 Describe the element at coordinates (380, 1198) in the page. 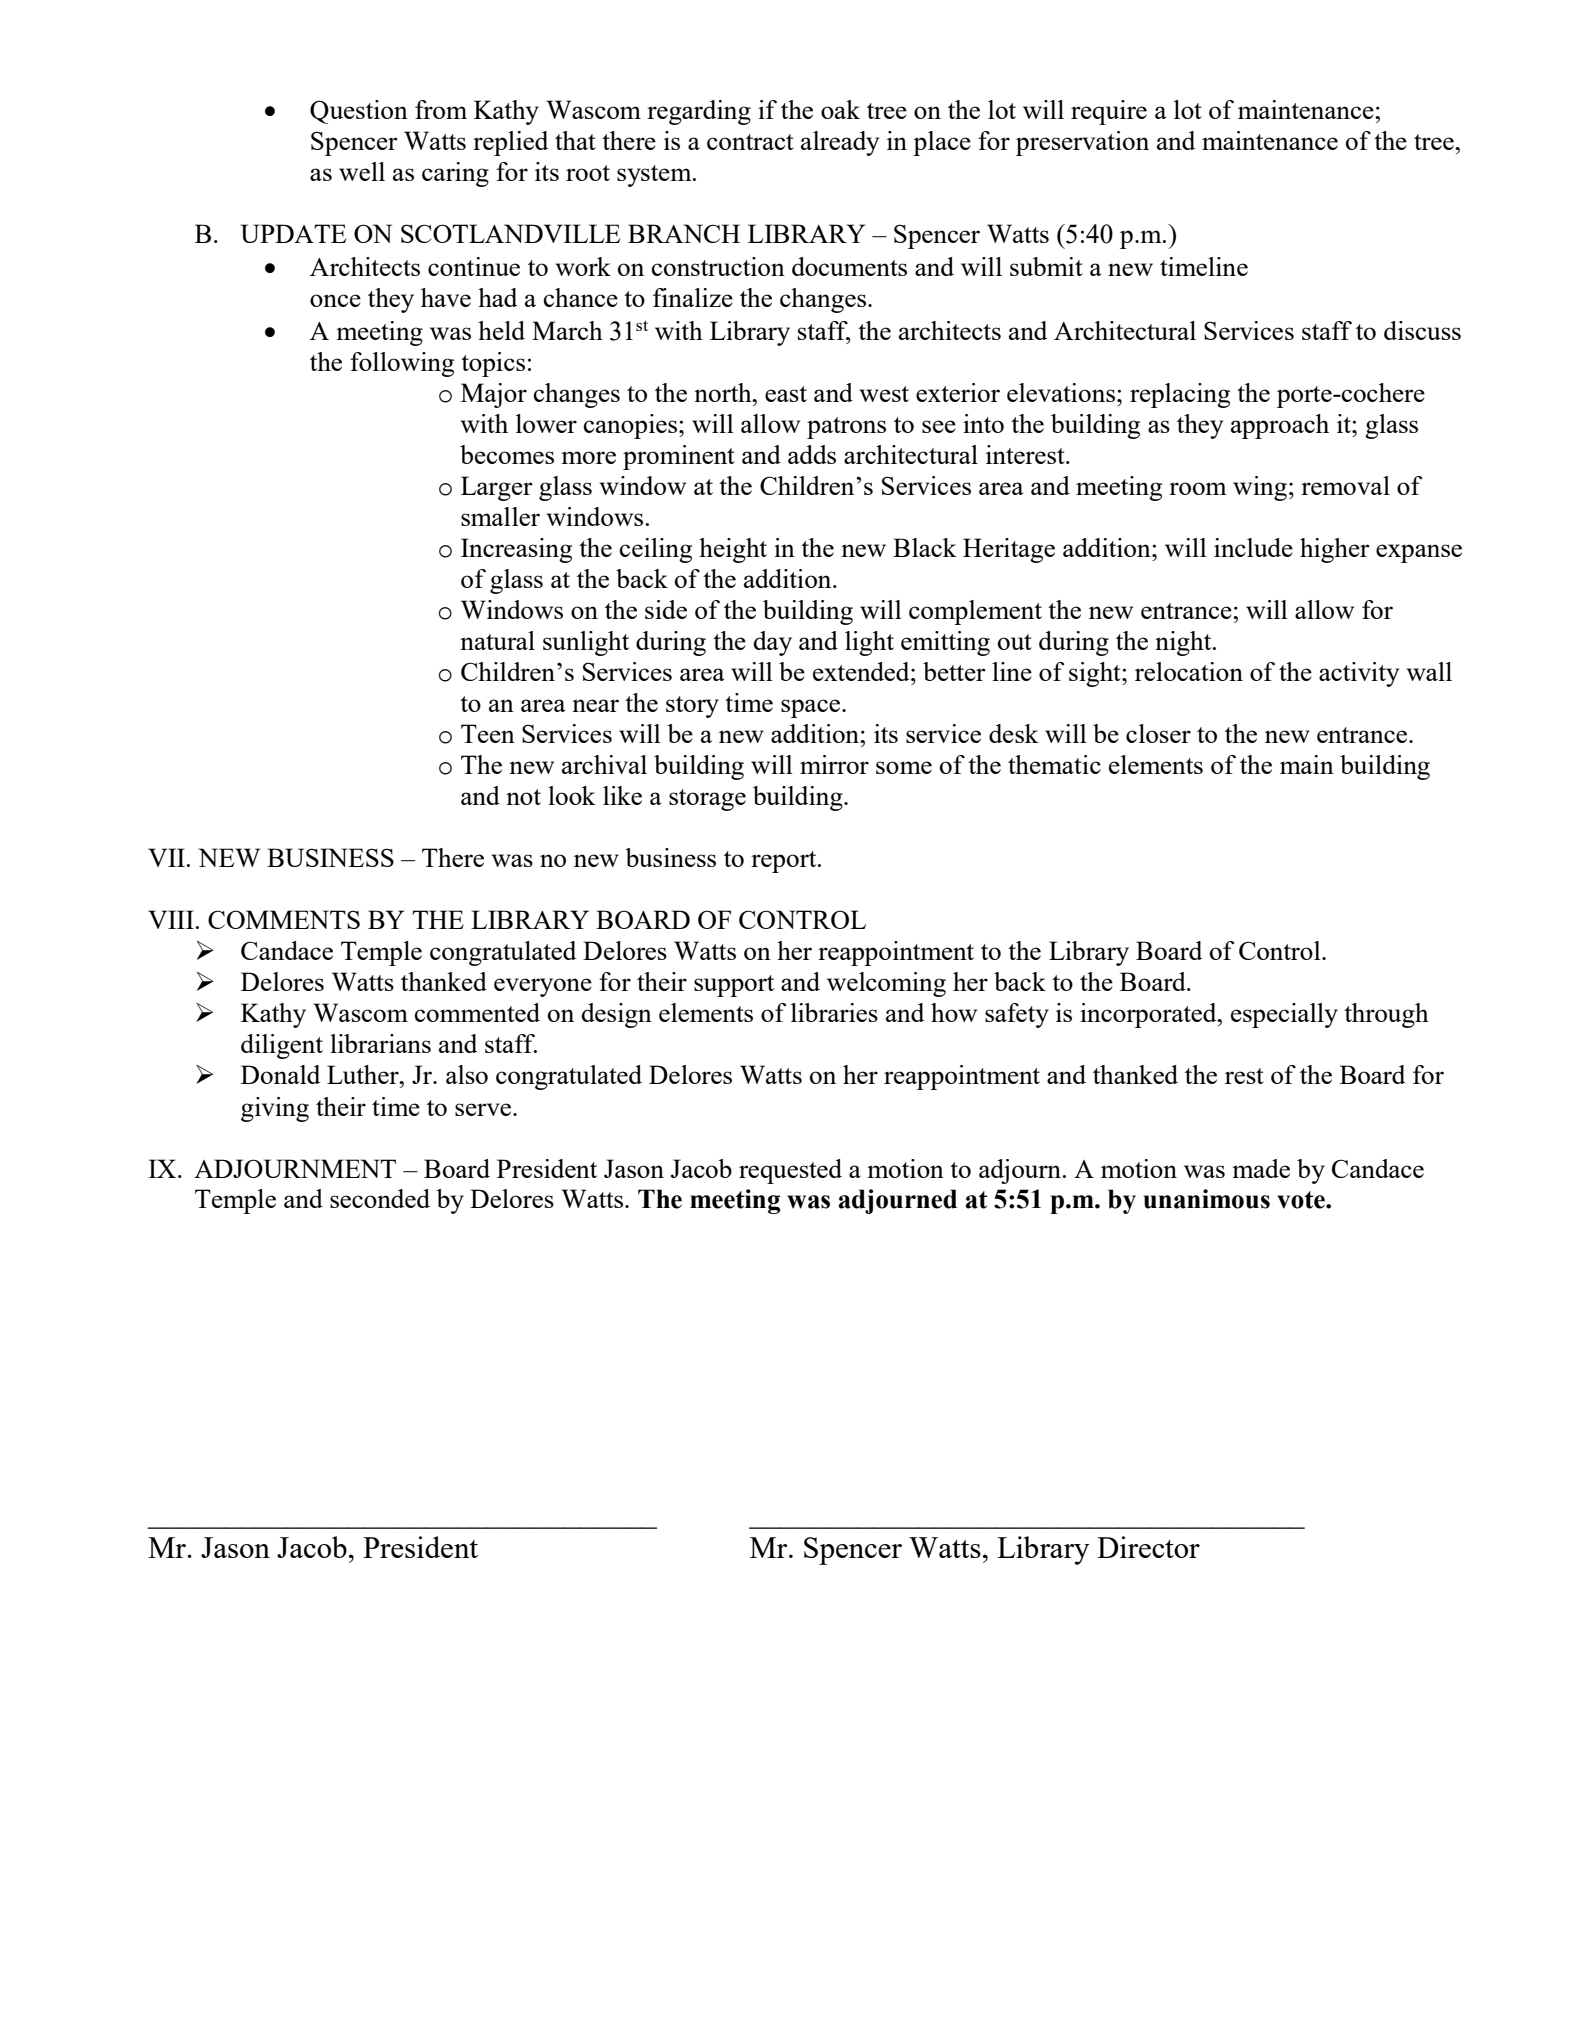

I see `seconded` at that location.
